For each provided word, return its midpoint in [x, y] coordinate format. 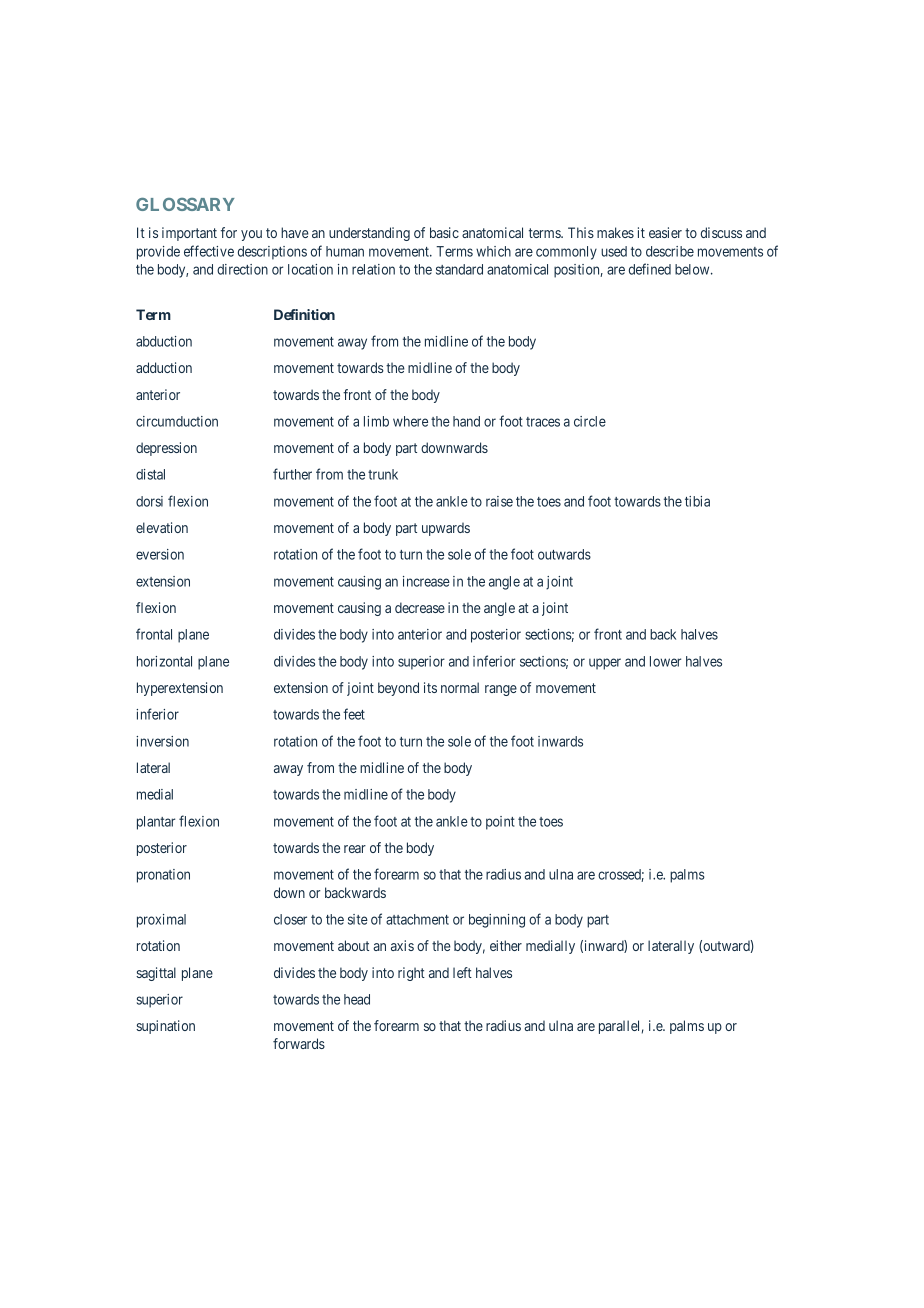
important [189, 234]
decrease [420, 607]
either [506, 945]
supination [165, 1027]
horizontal [164, 661]
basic [444, 232]
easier [665, 232]
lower [665, 661]
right [411, 974]
